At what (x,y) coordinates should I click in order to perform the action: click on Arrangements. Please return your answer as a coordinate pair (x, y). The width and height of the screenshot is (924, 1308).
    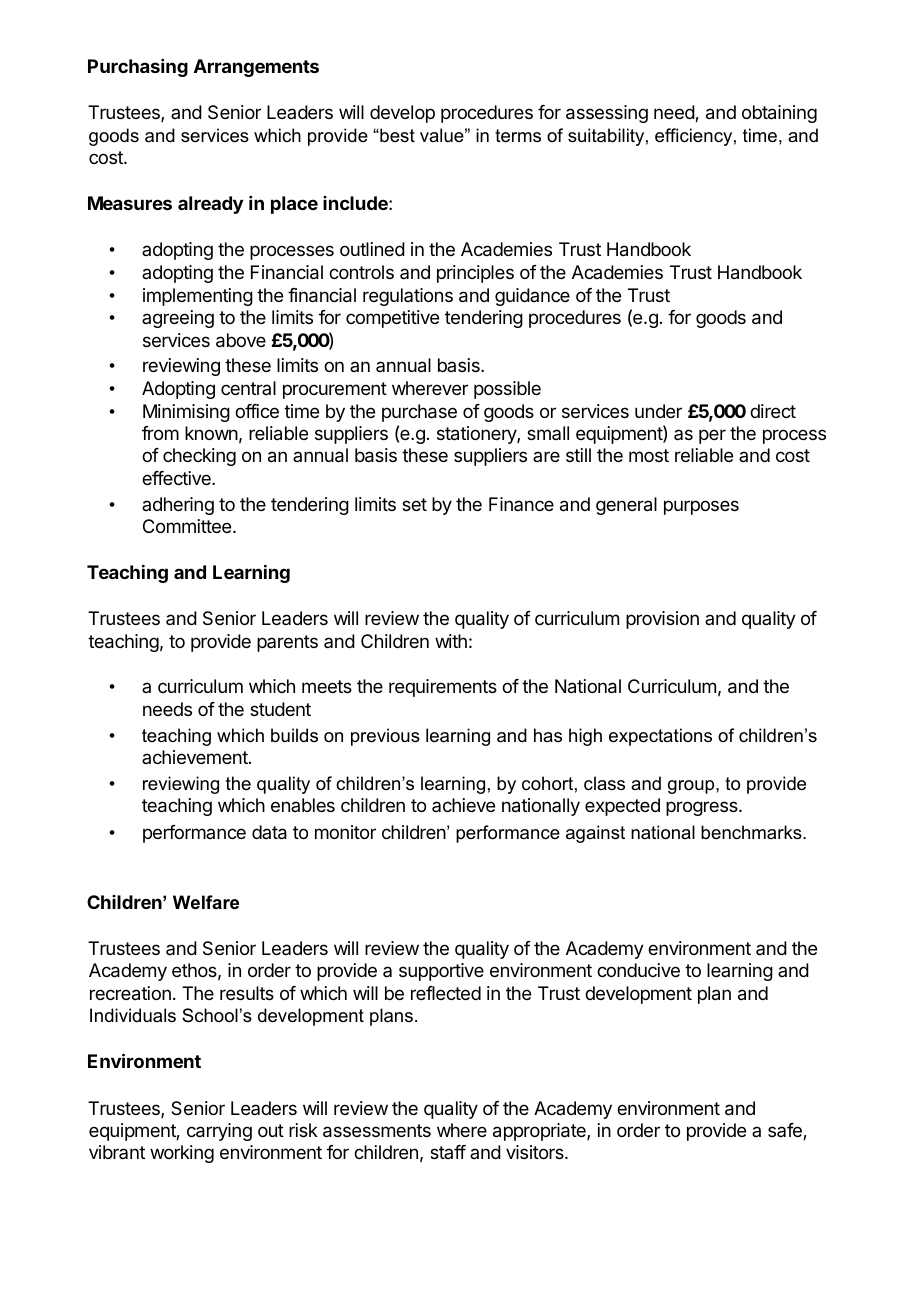
    Looking at the image, I should click on (256, 68).
